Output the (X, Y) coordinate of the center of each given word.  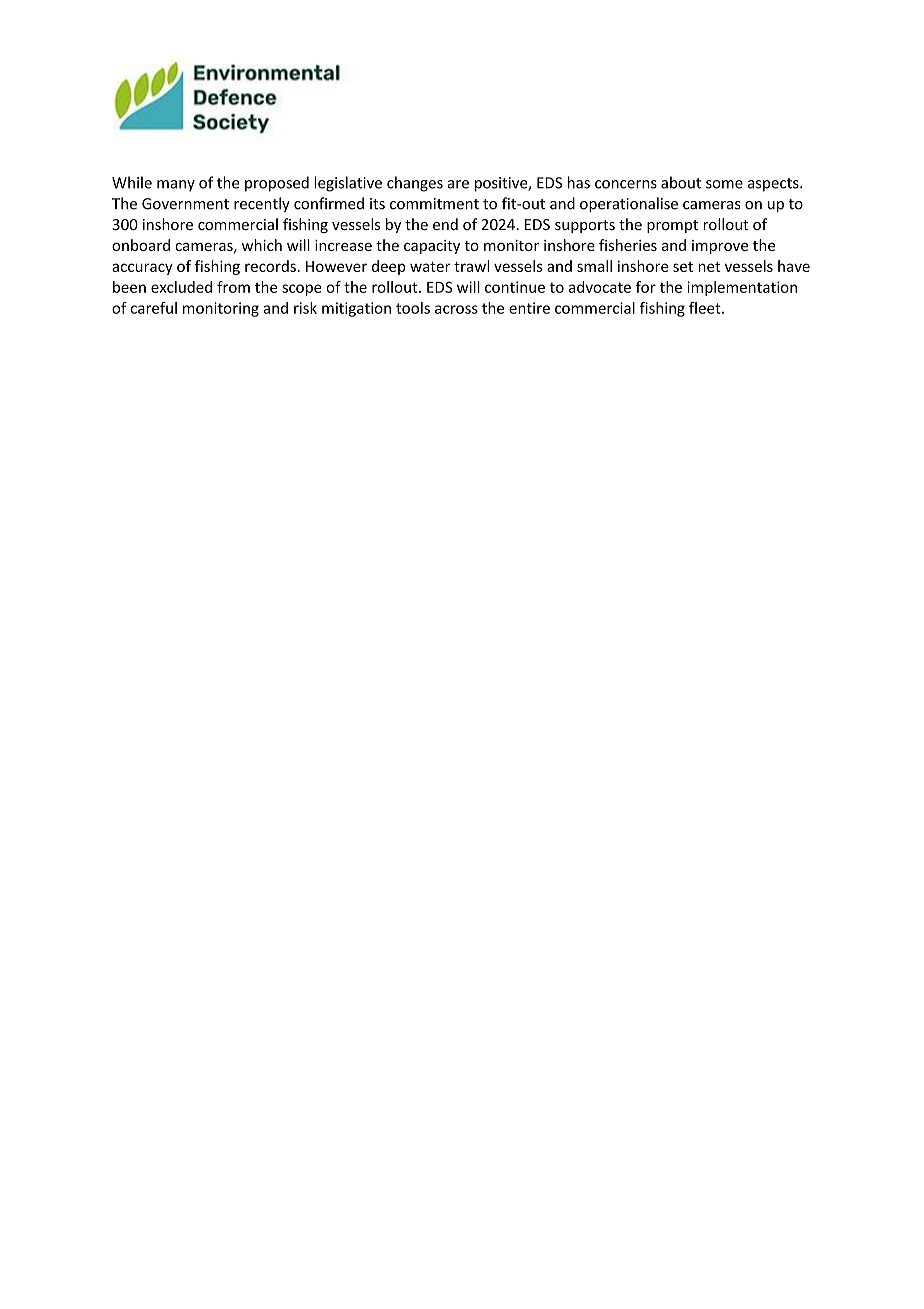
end (445, 224)
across (456, 309)
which (262, 245)
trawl (471, 266)
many (176, 186)
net (709, 267)
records (270, 266)
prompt (672, 226)
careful (154, 308)
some (724, 184)
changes (415, 184)
